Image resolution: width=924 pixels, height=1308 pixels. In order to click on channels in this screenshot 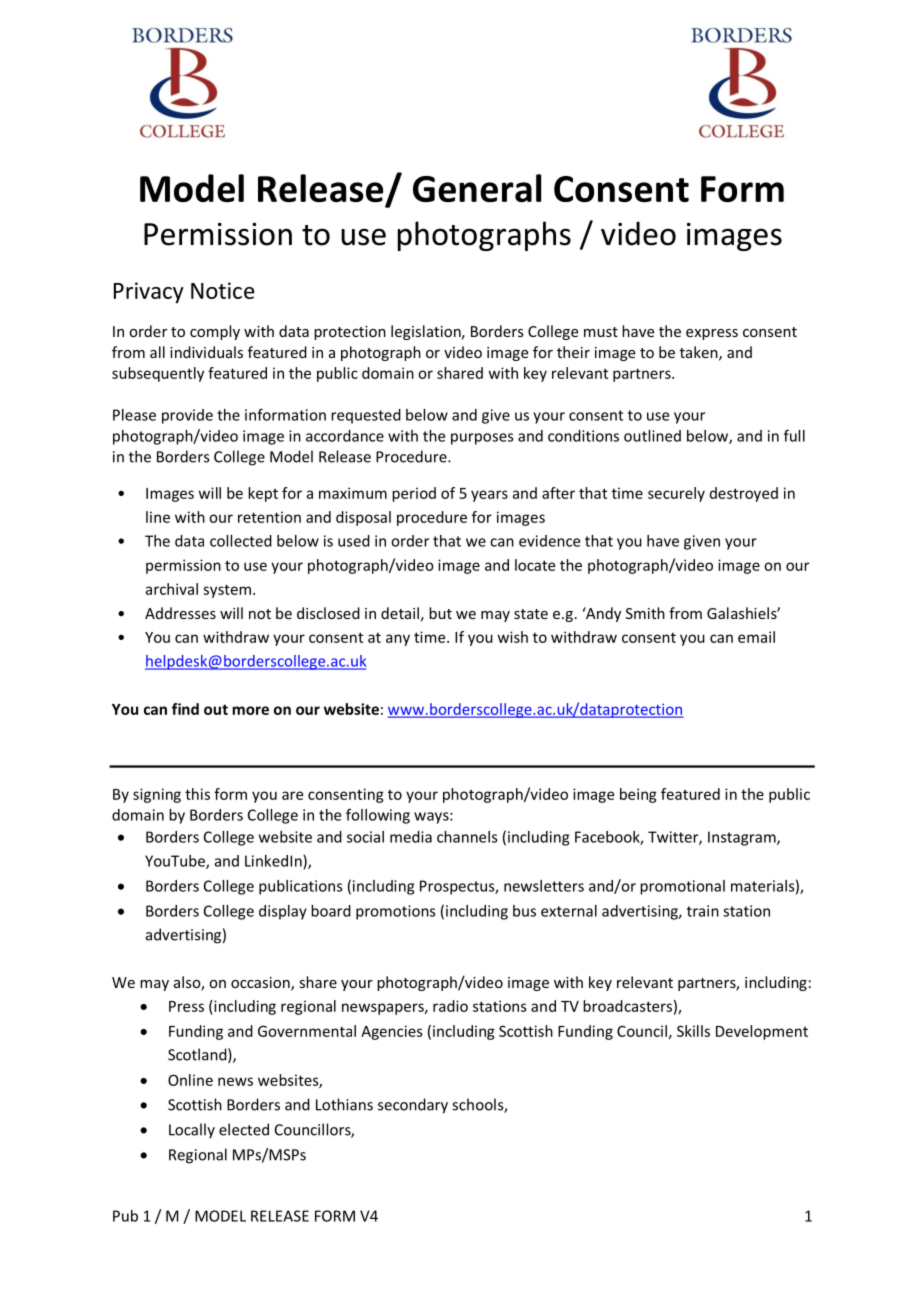, I will do `click(467, 837)`.
